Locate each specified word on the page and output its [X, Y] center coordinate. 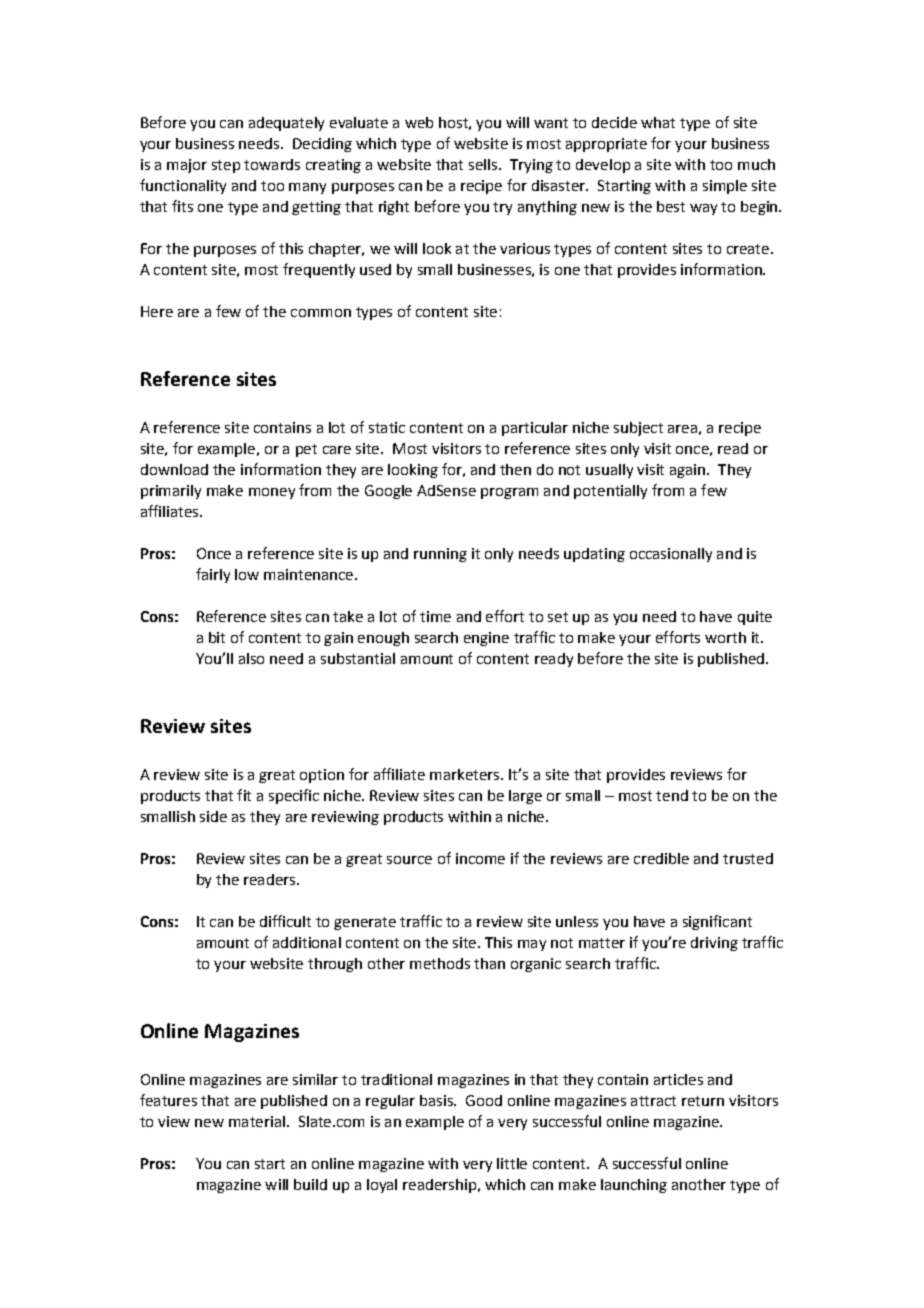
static [387, 427]
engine [486, 639]
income [480, 858]
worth [725, 637]
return [703, 1101]
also [251, 658]
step [226, 166]
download [174, 469]
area [682, 429]
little [512, 1163]
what [658, 122]
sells [483, 164]
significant [717, 922]
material [257, 1121]
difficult [285, 921]
